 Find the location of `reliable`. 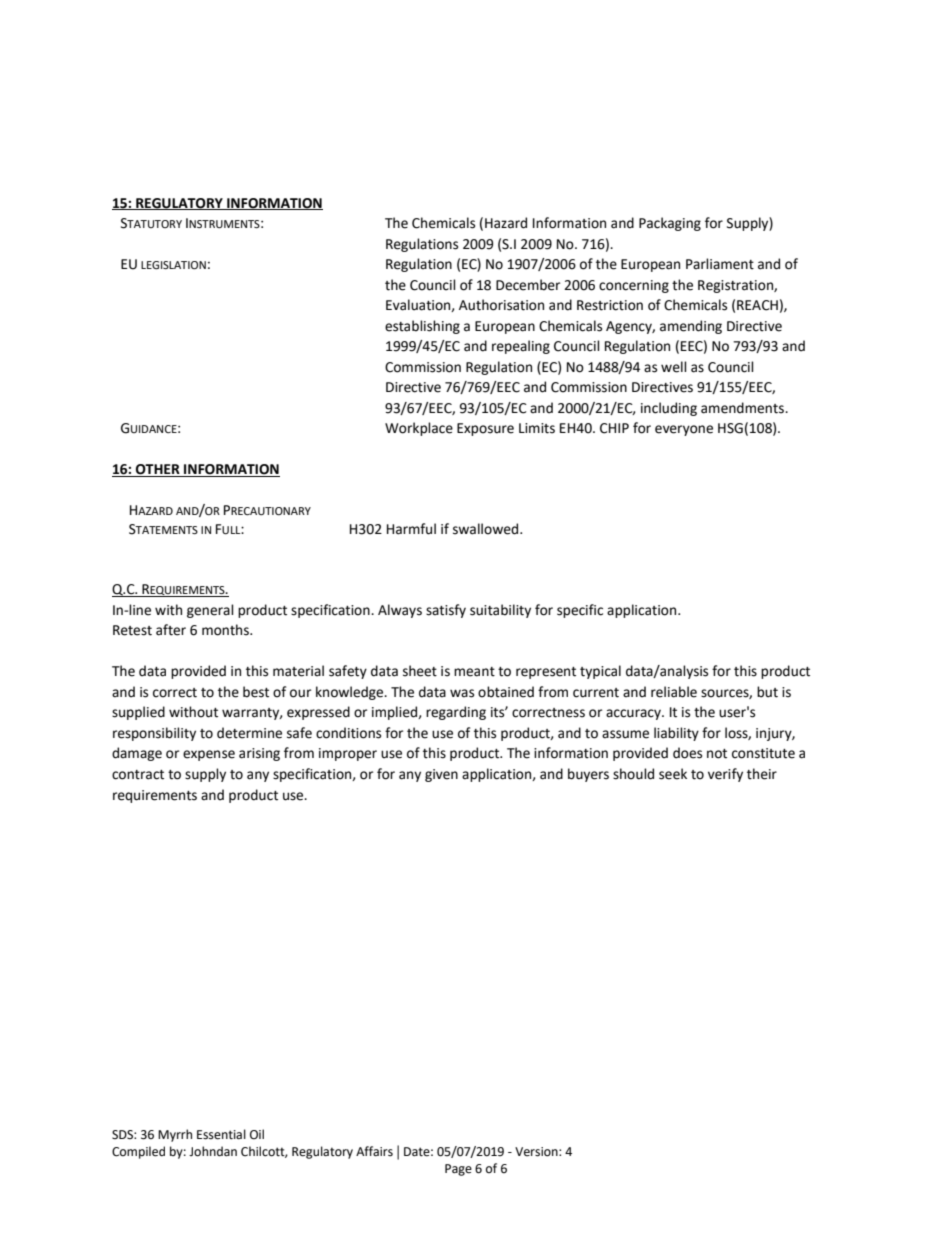

reliable is located at coordinates (674, 692).
